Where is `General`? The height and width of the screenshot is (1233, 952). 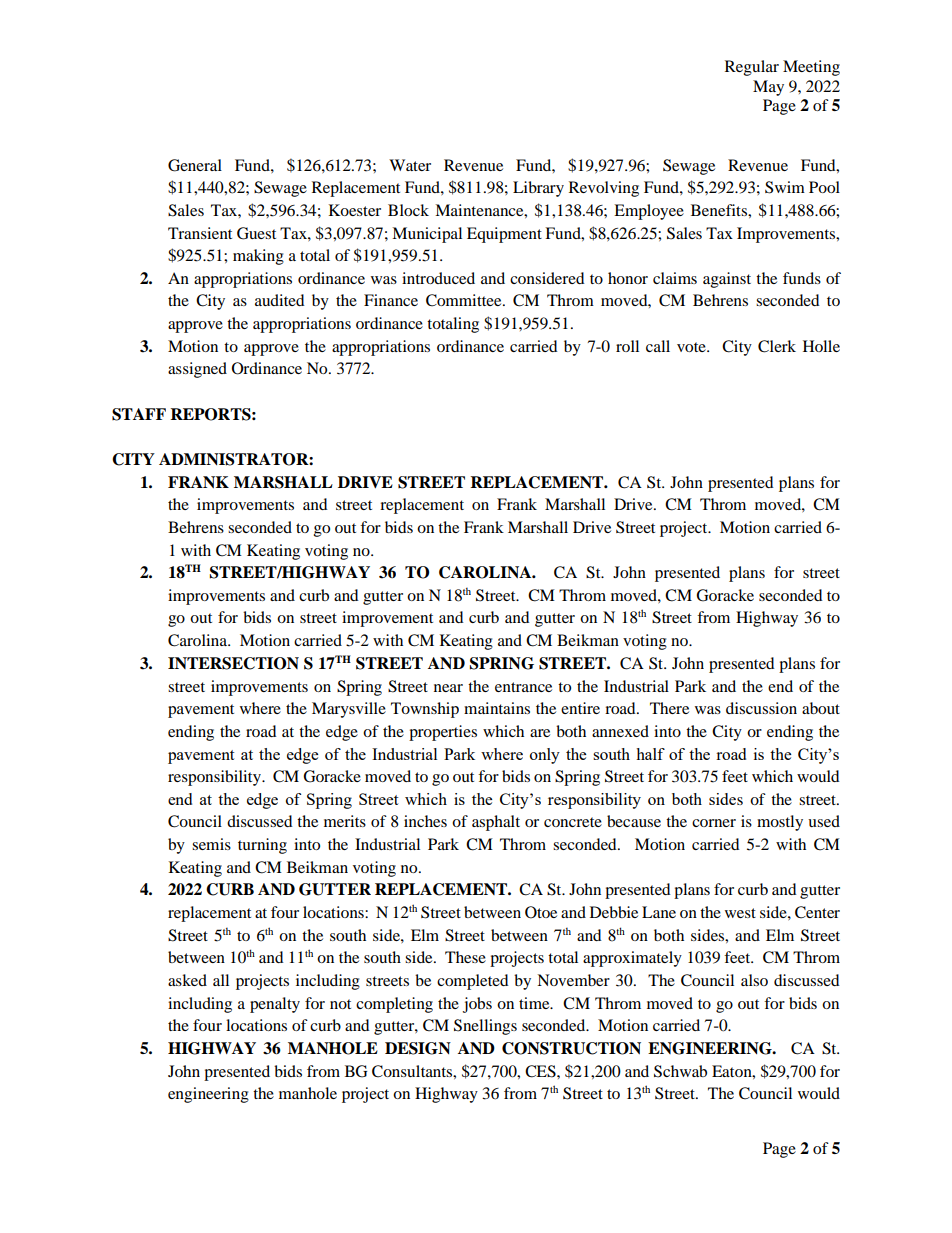
General is located at coordinates (195, 165).
